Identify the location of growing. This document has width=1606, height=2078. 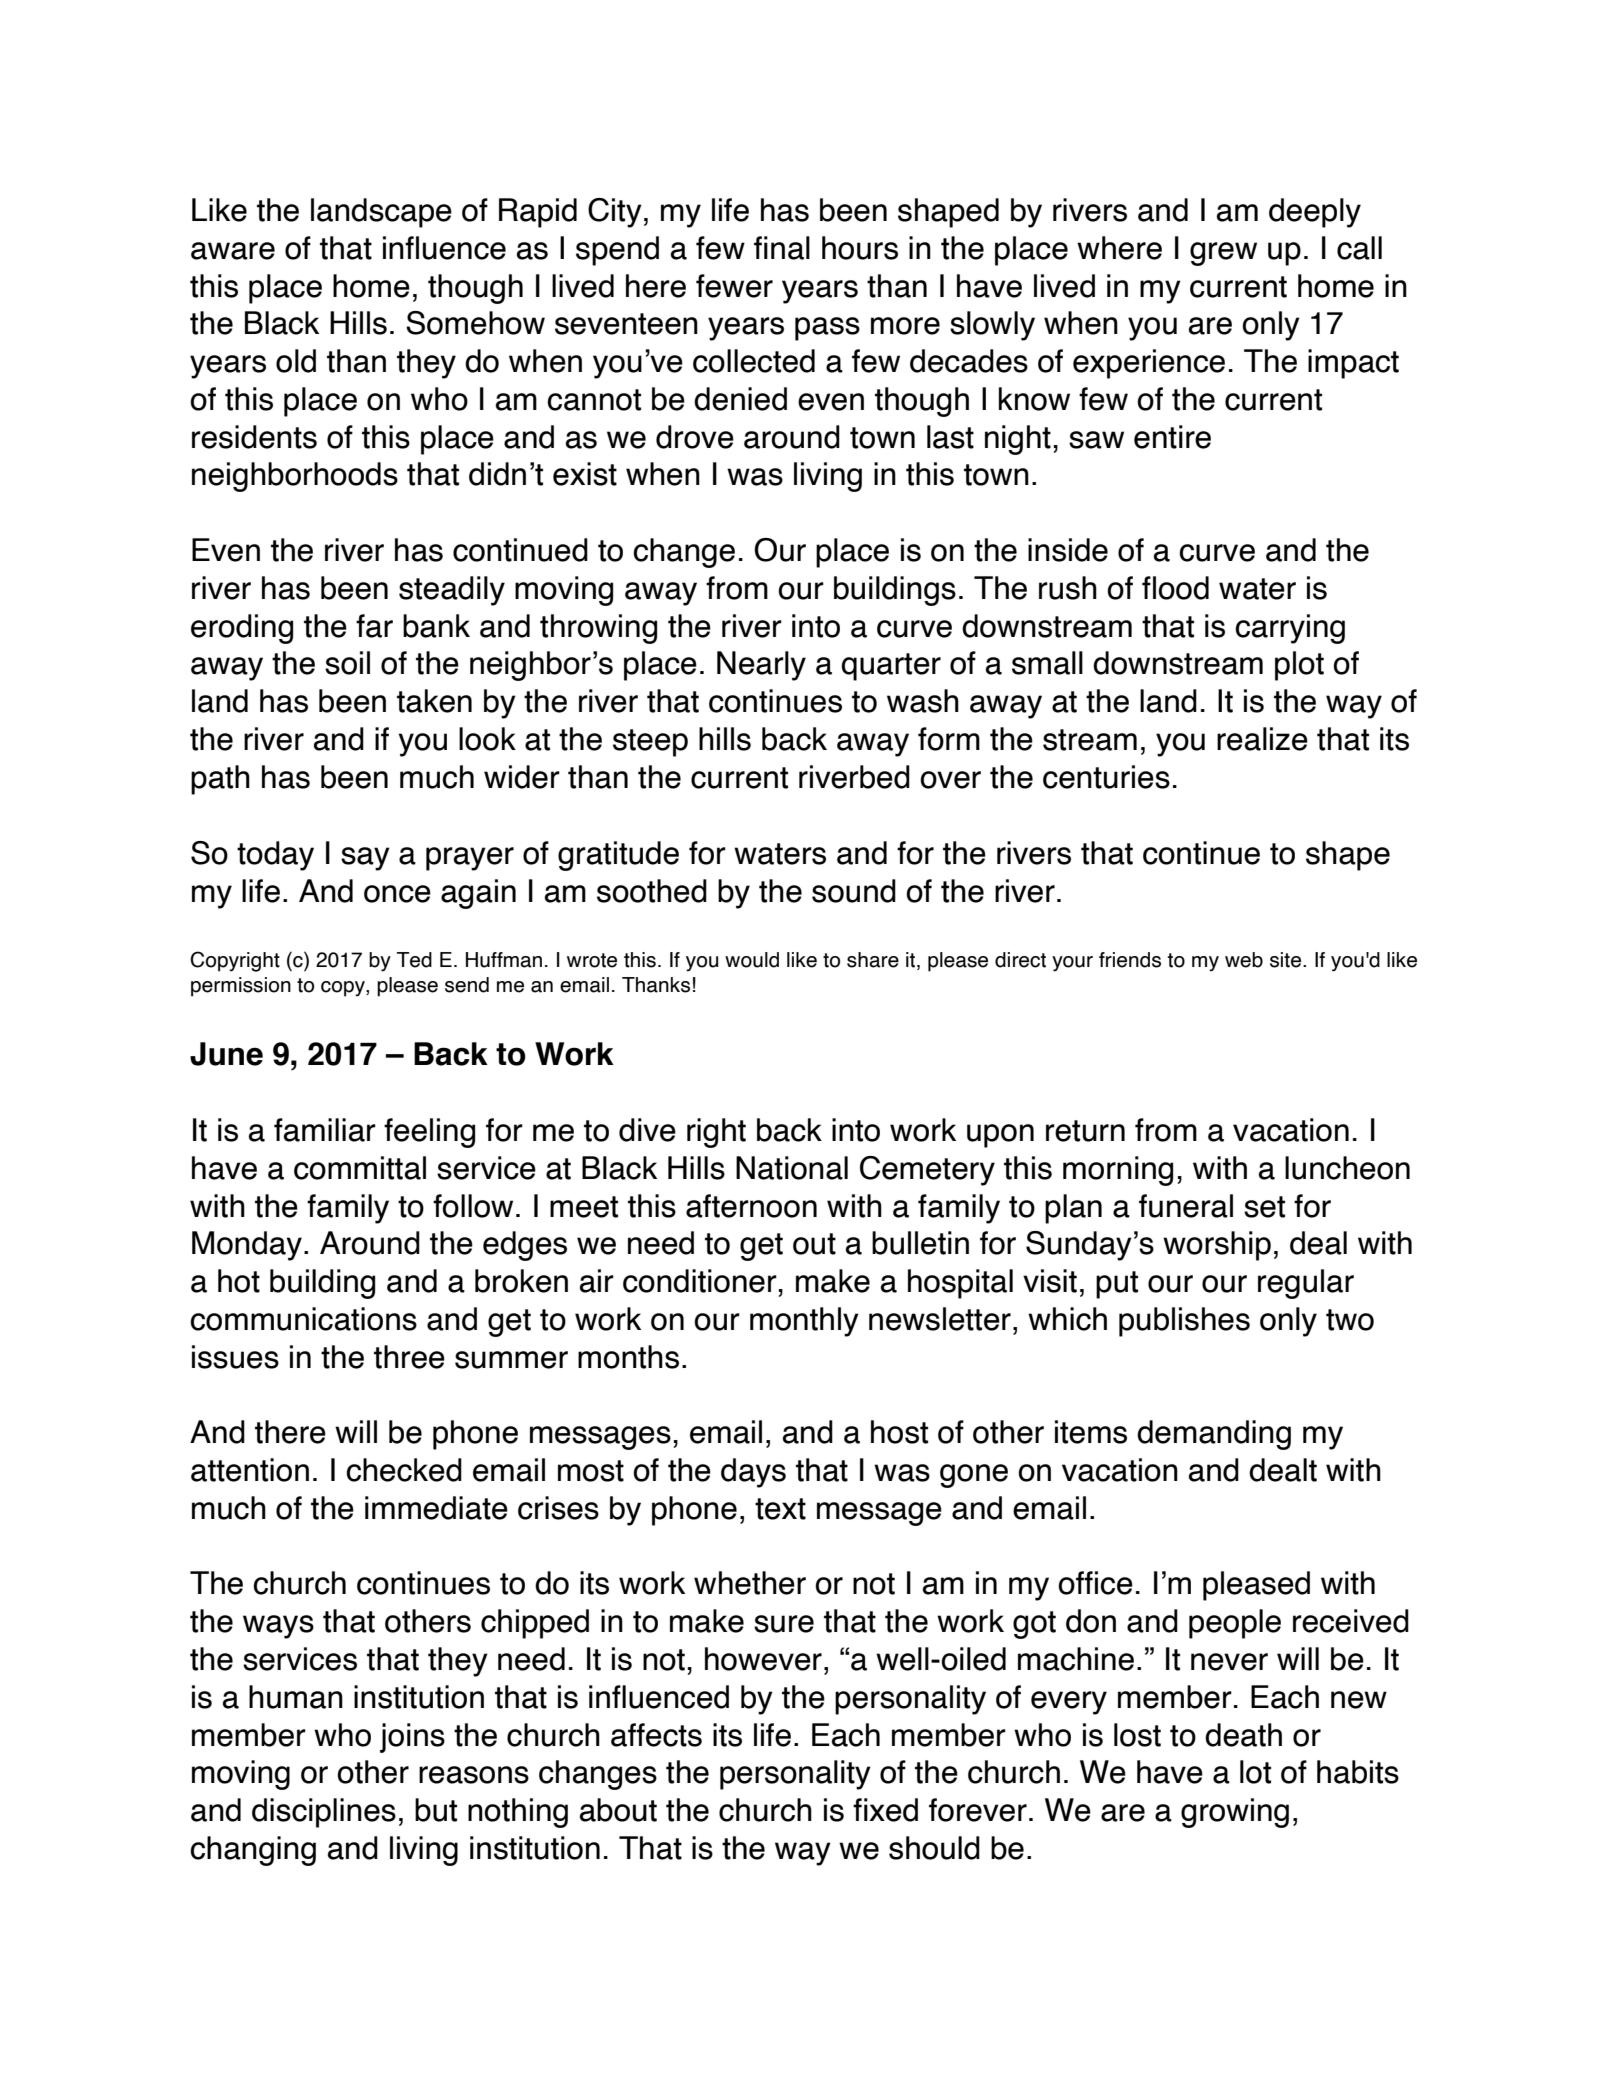
(1235, 1813).
